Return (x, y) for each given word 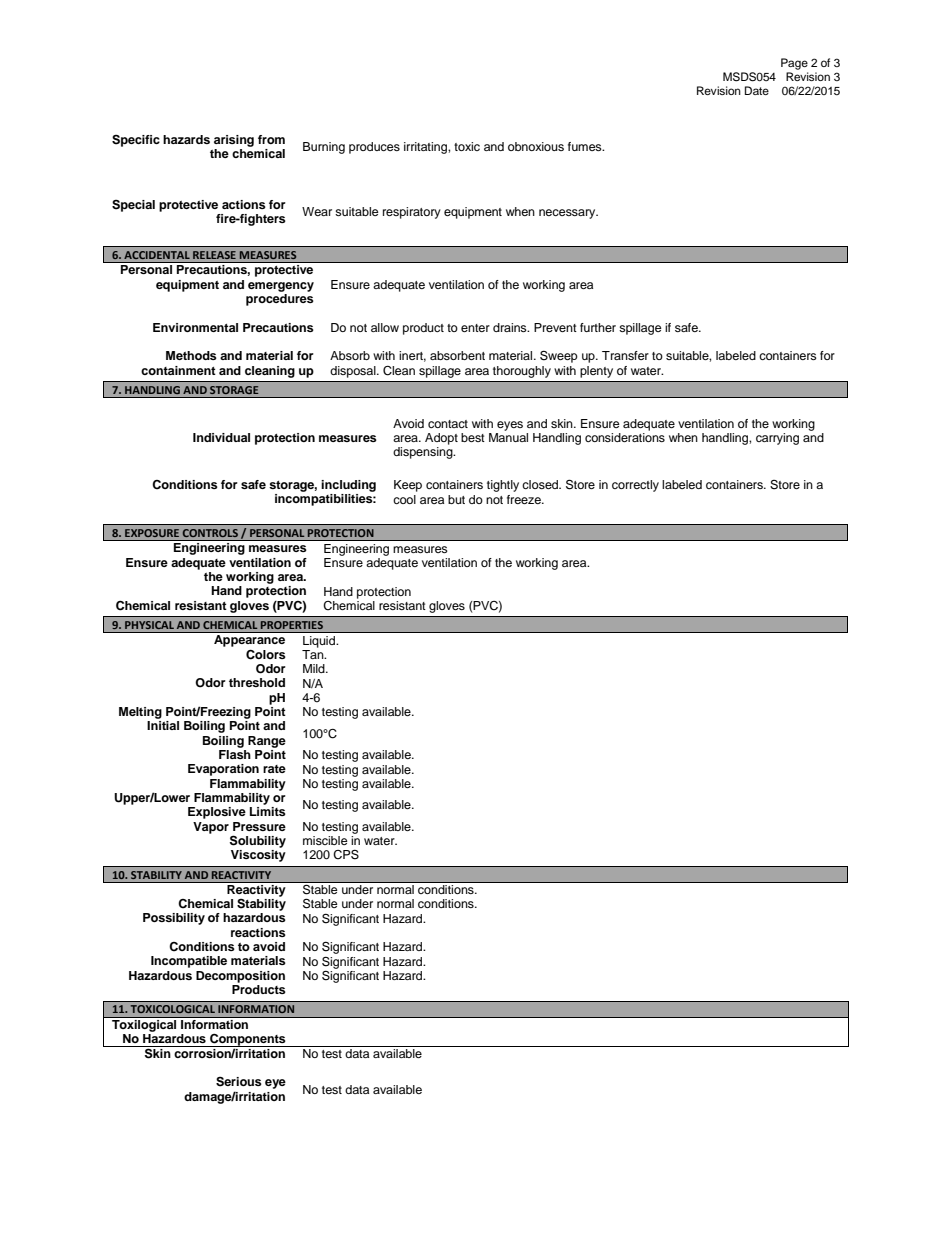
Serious (239, 1082)
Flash (235, 754)
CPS (346, 854)
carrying (777, 439)
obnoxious (536, 146)
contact (448, 424)
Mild (315, 668)
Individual (221, 437)
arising (234, 141)
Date (757, 90)
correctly (635, 486)
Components (248, 1040)
